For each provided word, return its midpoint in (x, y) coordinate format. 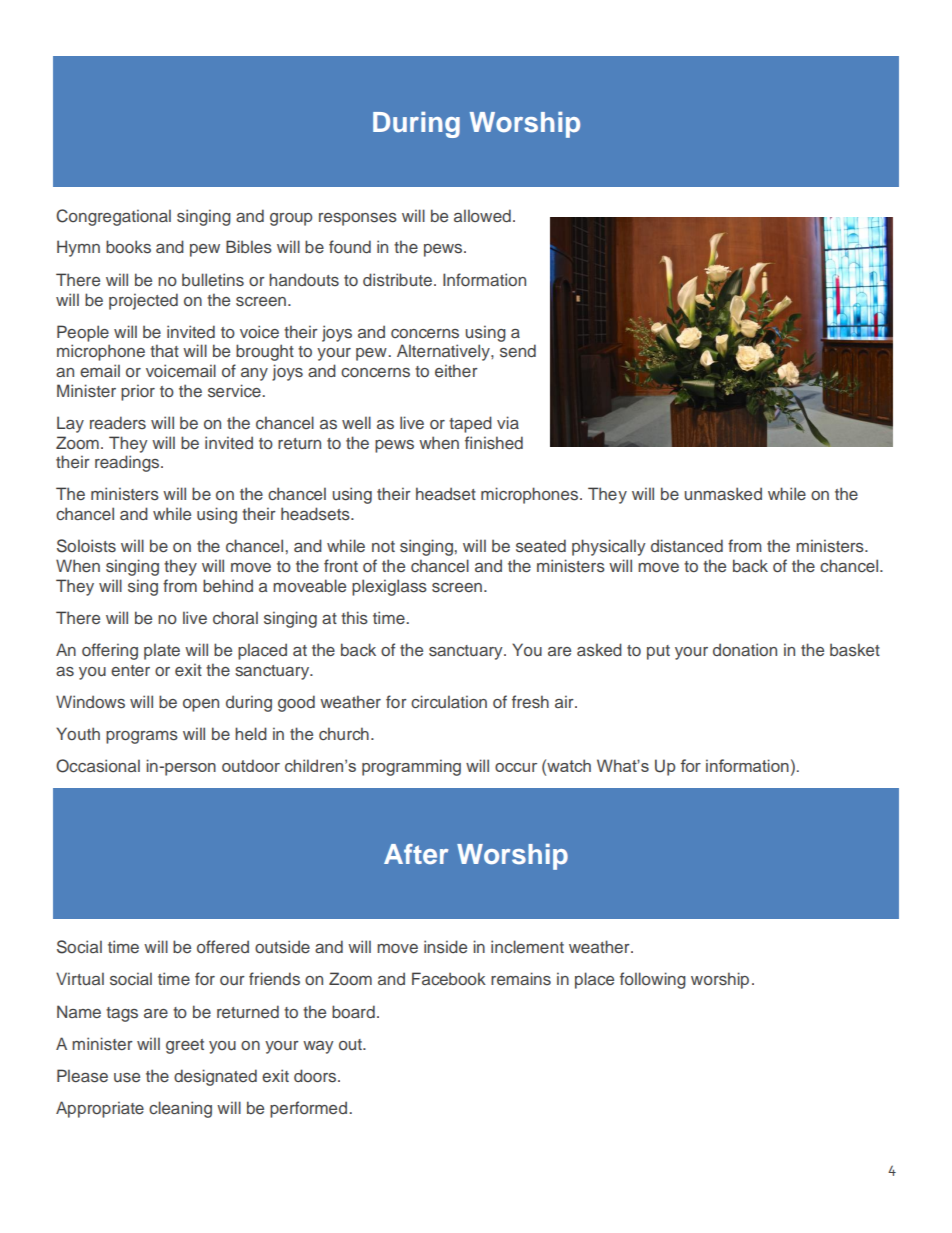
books (128, 247)
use (127, 1077)
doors (316, 1076)
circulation (449, 701)
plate (162, 651)
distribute (397, 280)
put (658, 652)
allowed (482, 215)
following (653, 980)
